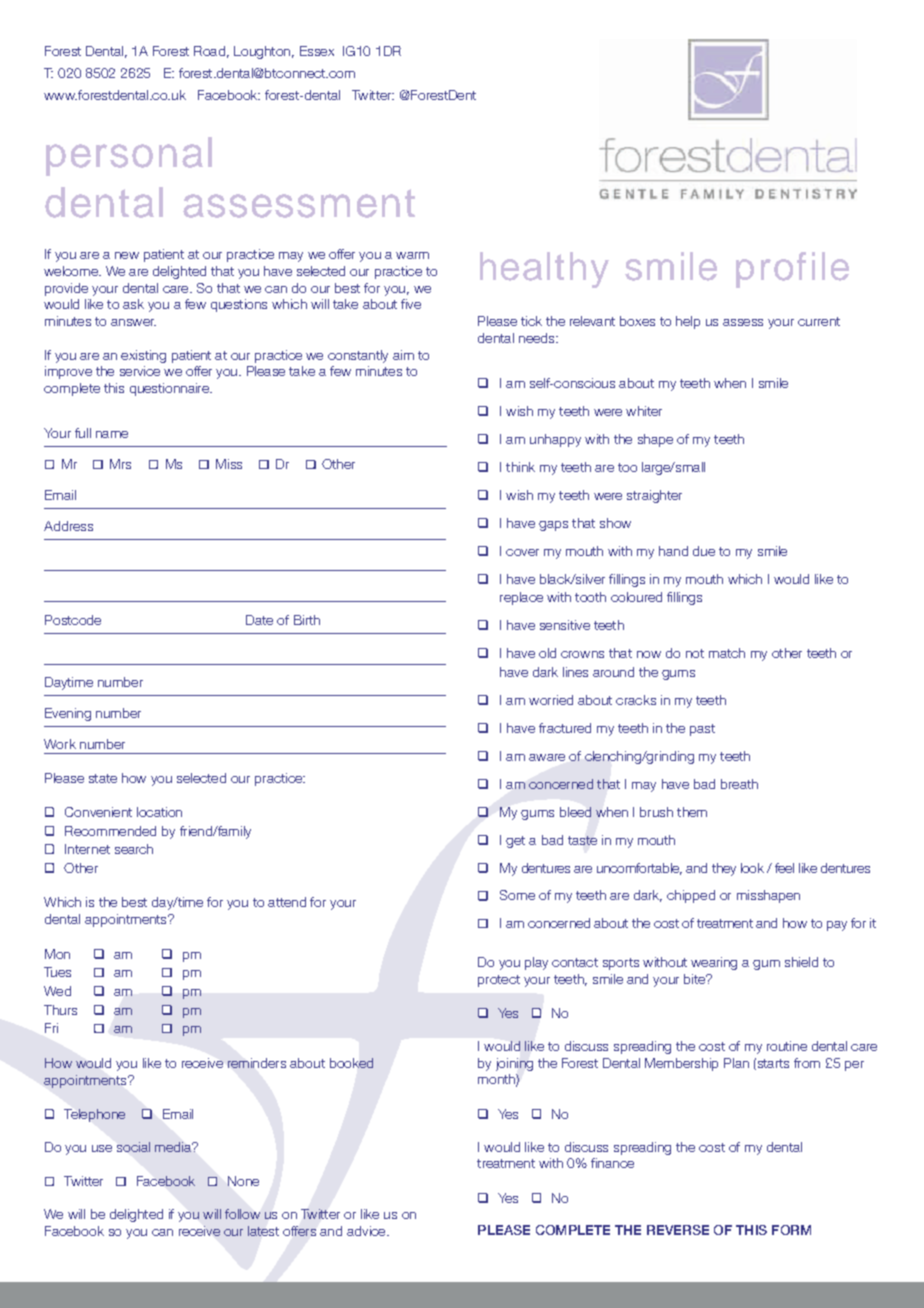 Image resolution: width=924 pixels, height=1308 pixels. Describe the element at coordinates (791, 1230) in the page. I see `FORM` at that location.
